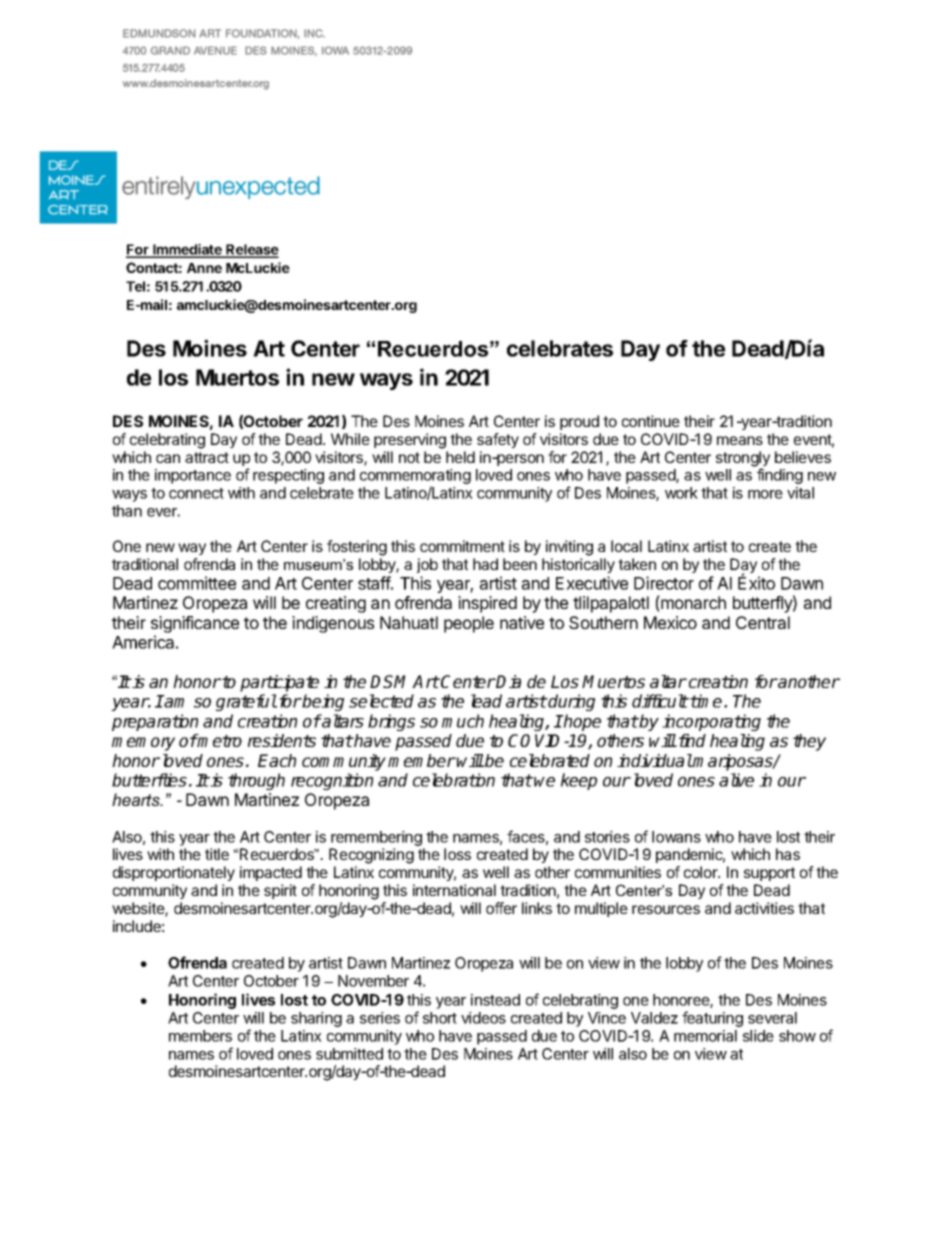 Image resolution: width=952 pixels, height=1233 pixels. What do you see at coordinates (763, 622) in the image?
I see `Central` at bounding box center [763, 622].
